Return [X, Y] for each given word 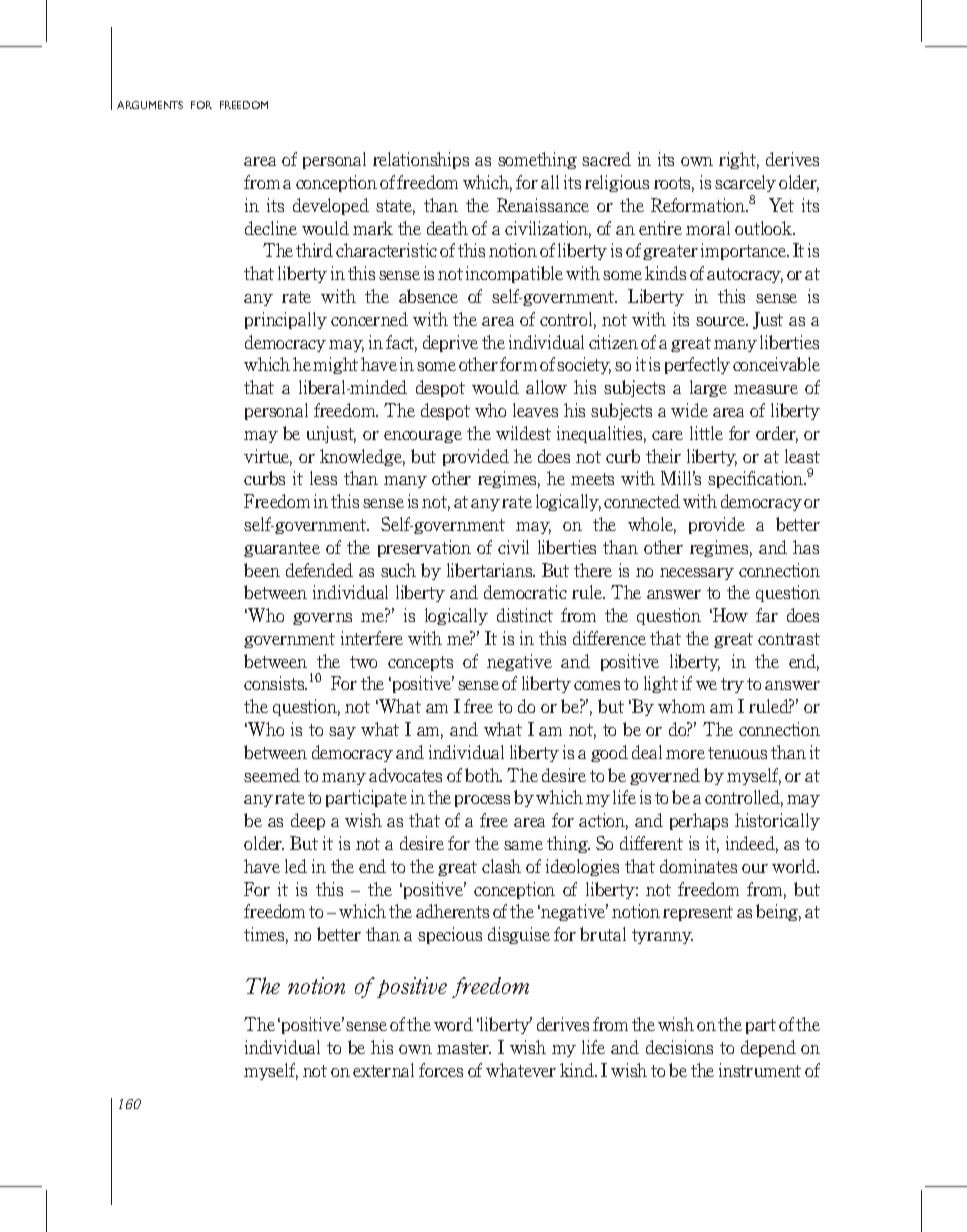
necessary [697, 574]
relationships [421, 160]
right [739, 160]
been [262, 570]
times [266, 935]
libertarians [491, 570]
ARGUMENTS [150, 105]
